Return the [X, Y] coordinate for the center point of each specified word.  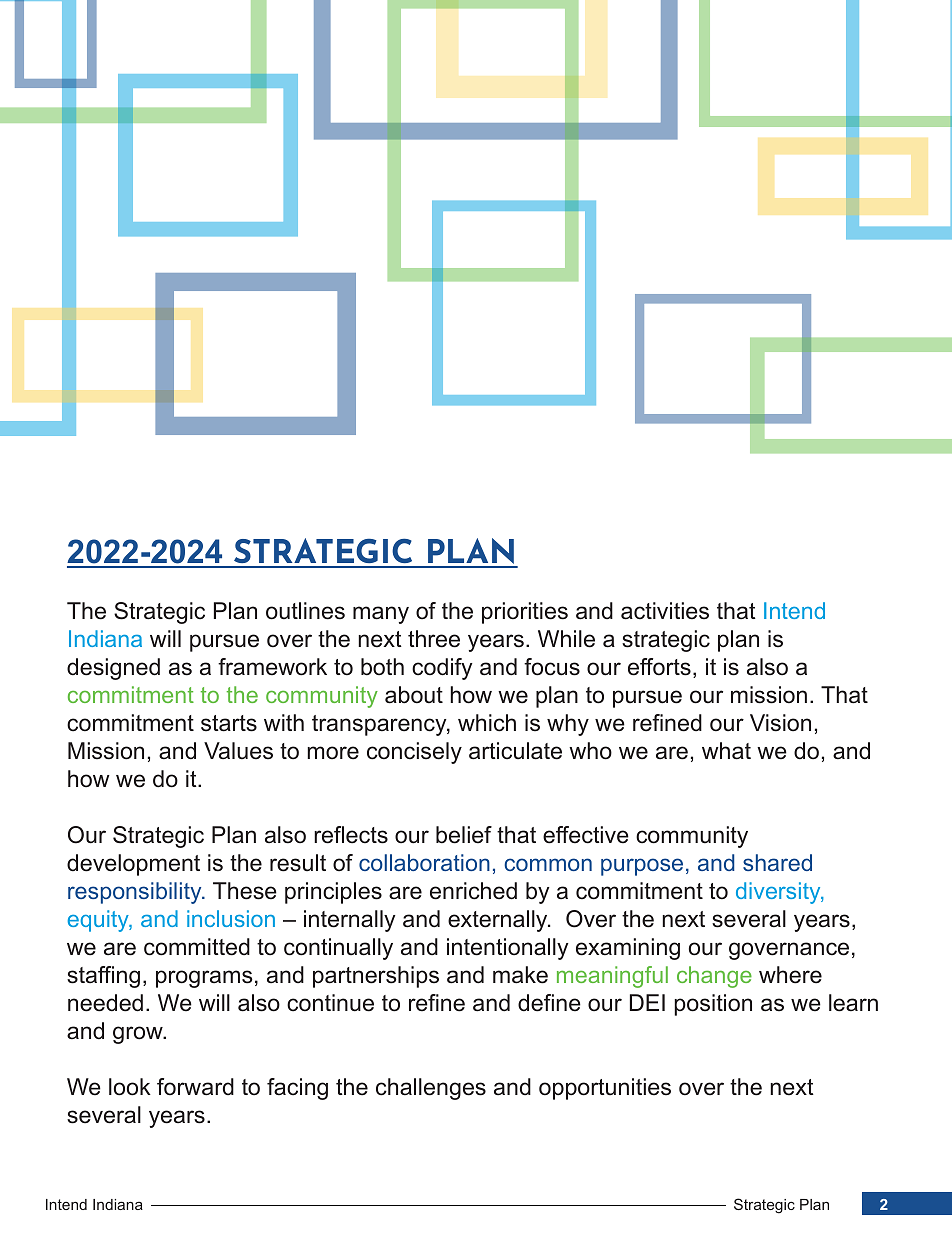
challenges [431, 1089]
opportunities [605, 1089]
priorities [525, 613]
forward [195, 1087]
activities [665, 611]
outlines [305, 611]
